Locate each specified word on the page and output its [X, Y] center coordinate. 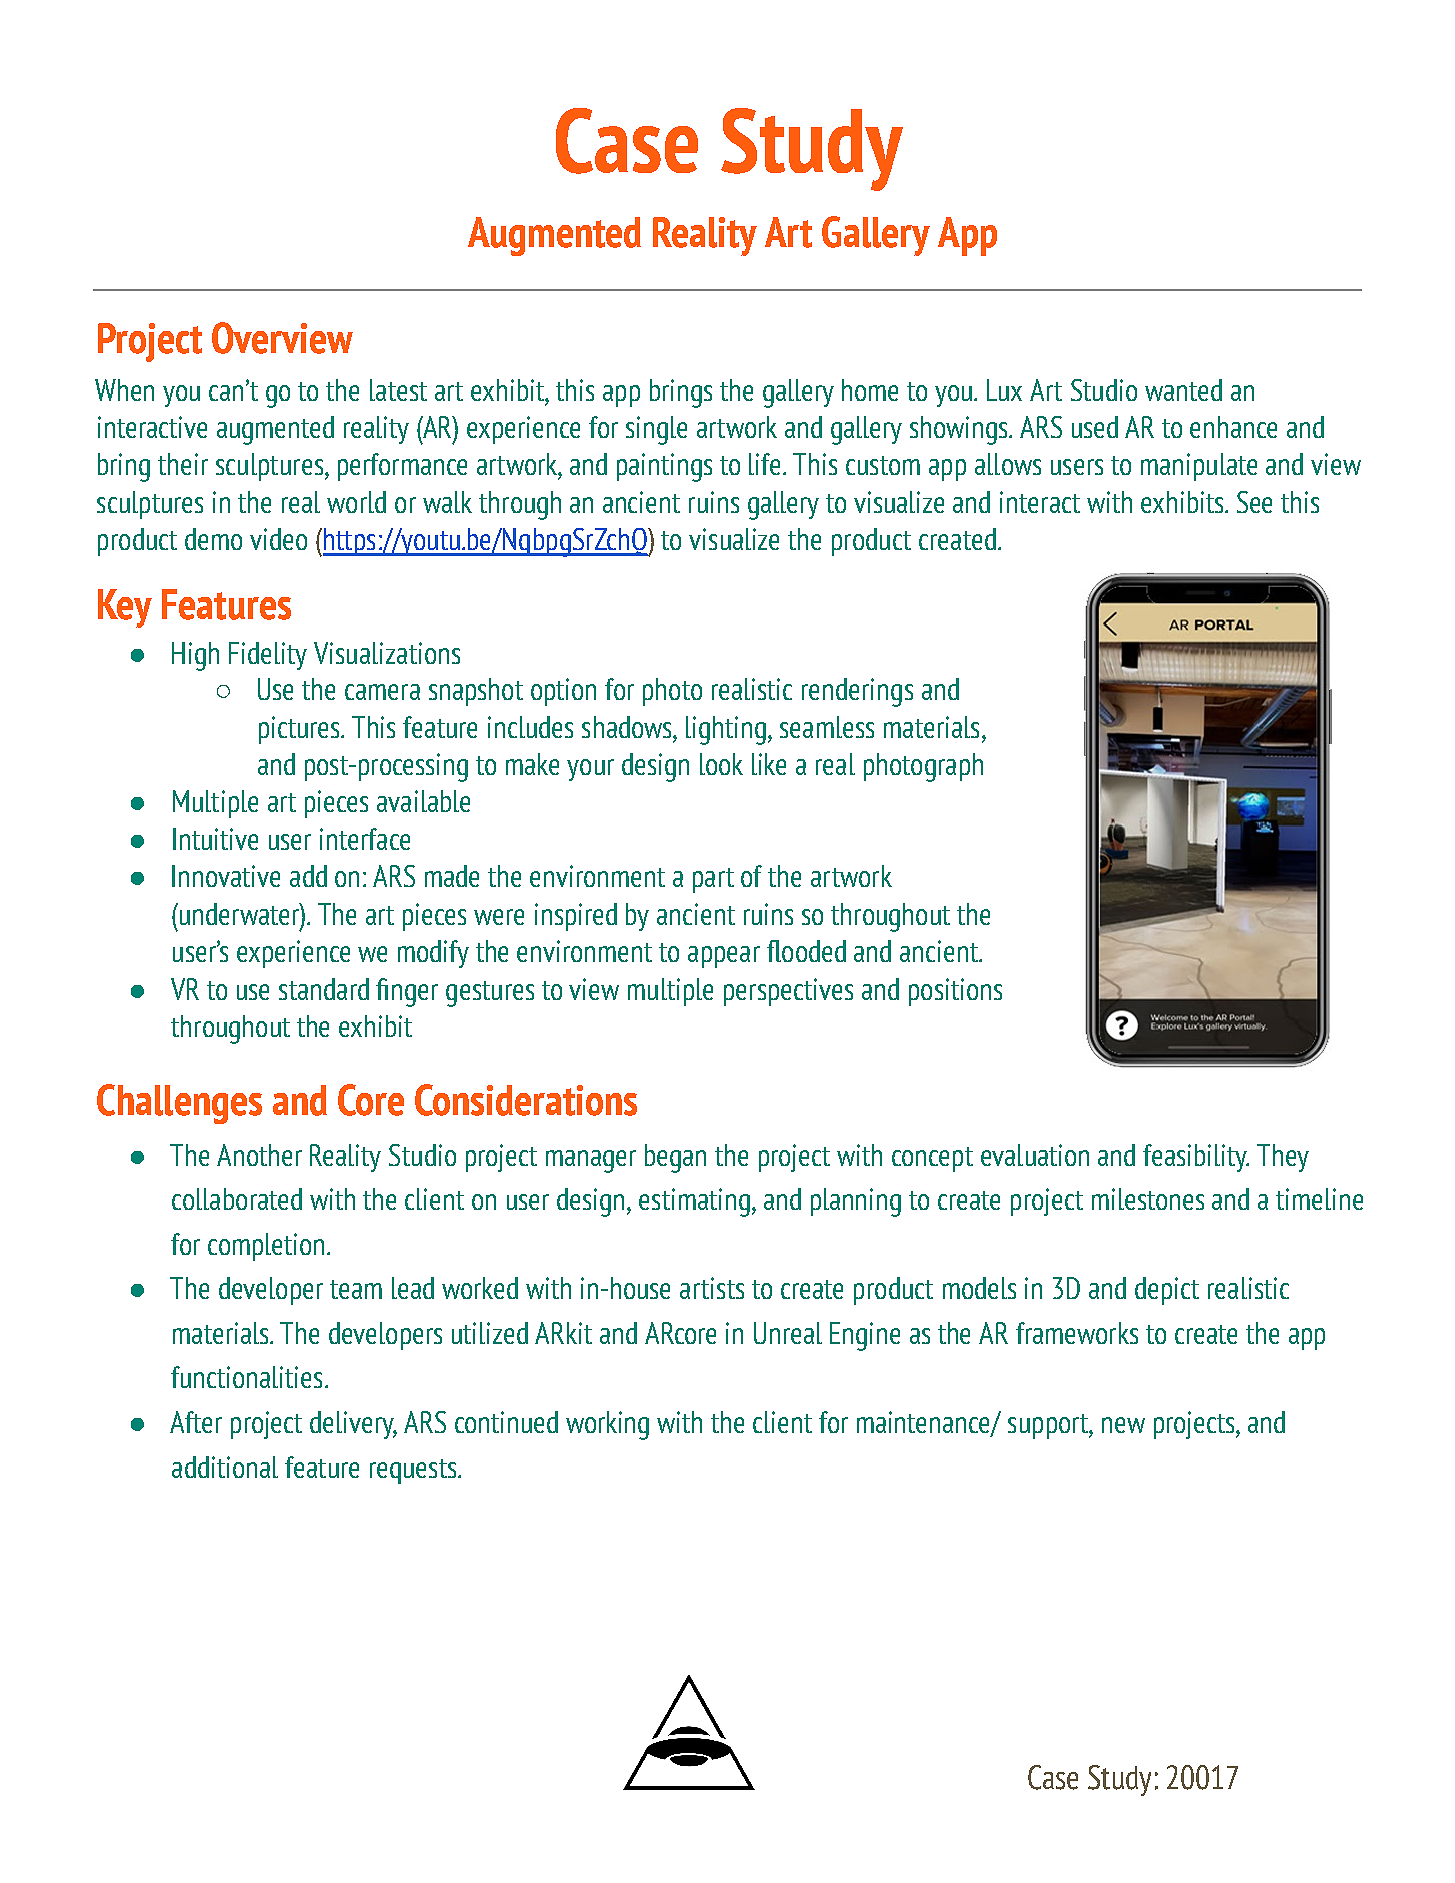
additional [225, 1467]
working [607, 1425]
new [1123, 1425]
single [656, 430]
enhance [1233, 427]
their [183, 464]
